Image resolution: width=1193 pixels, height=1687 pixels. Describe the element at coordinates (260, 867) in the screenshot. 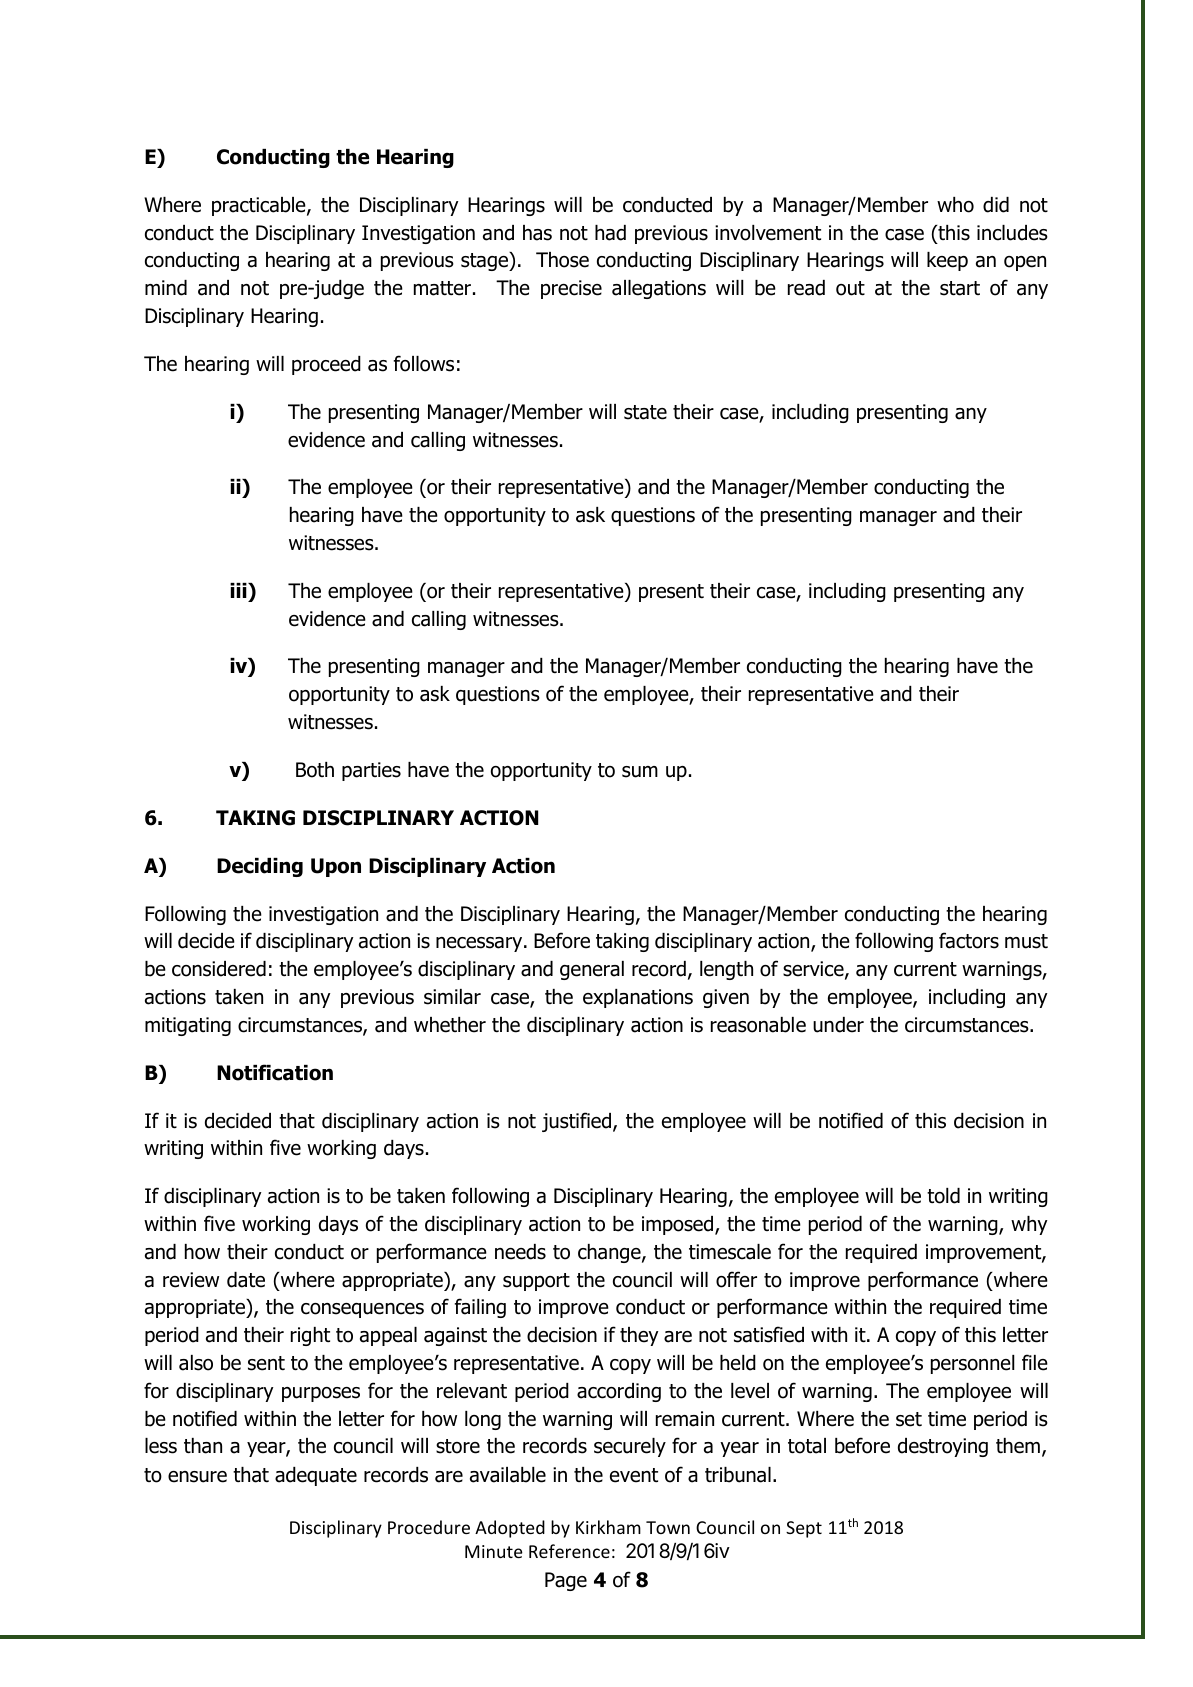

I see `Deciding` at that location.
